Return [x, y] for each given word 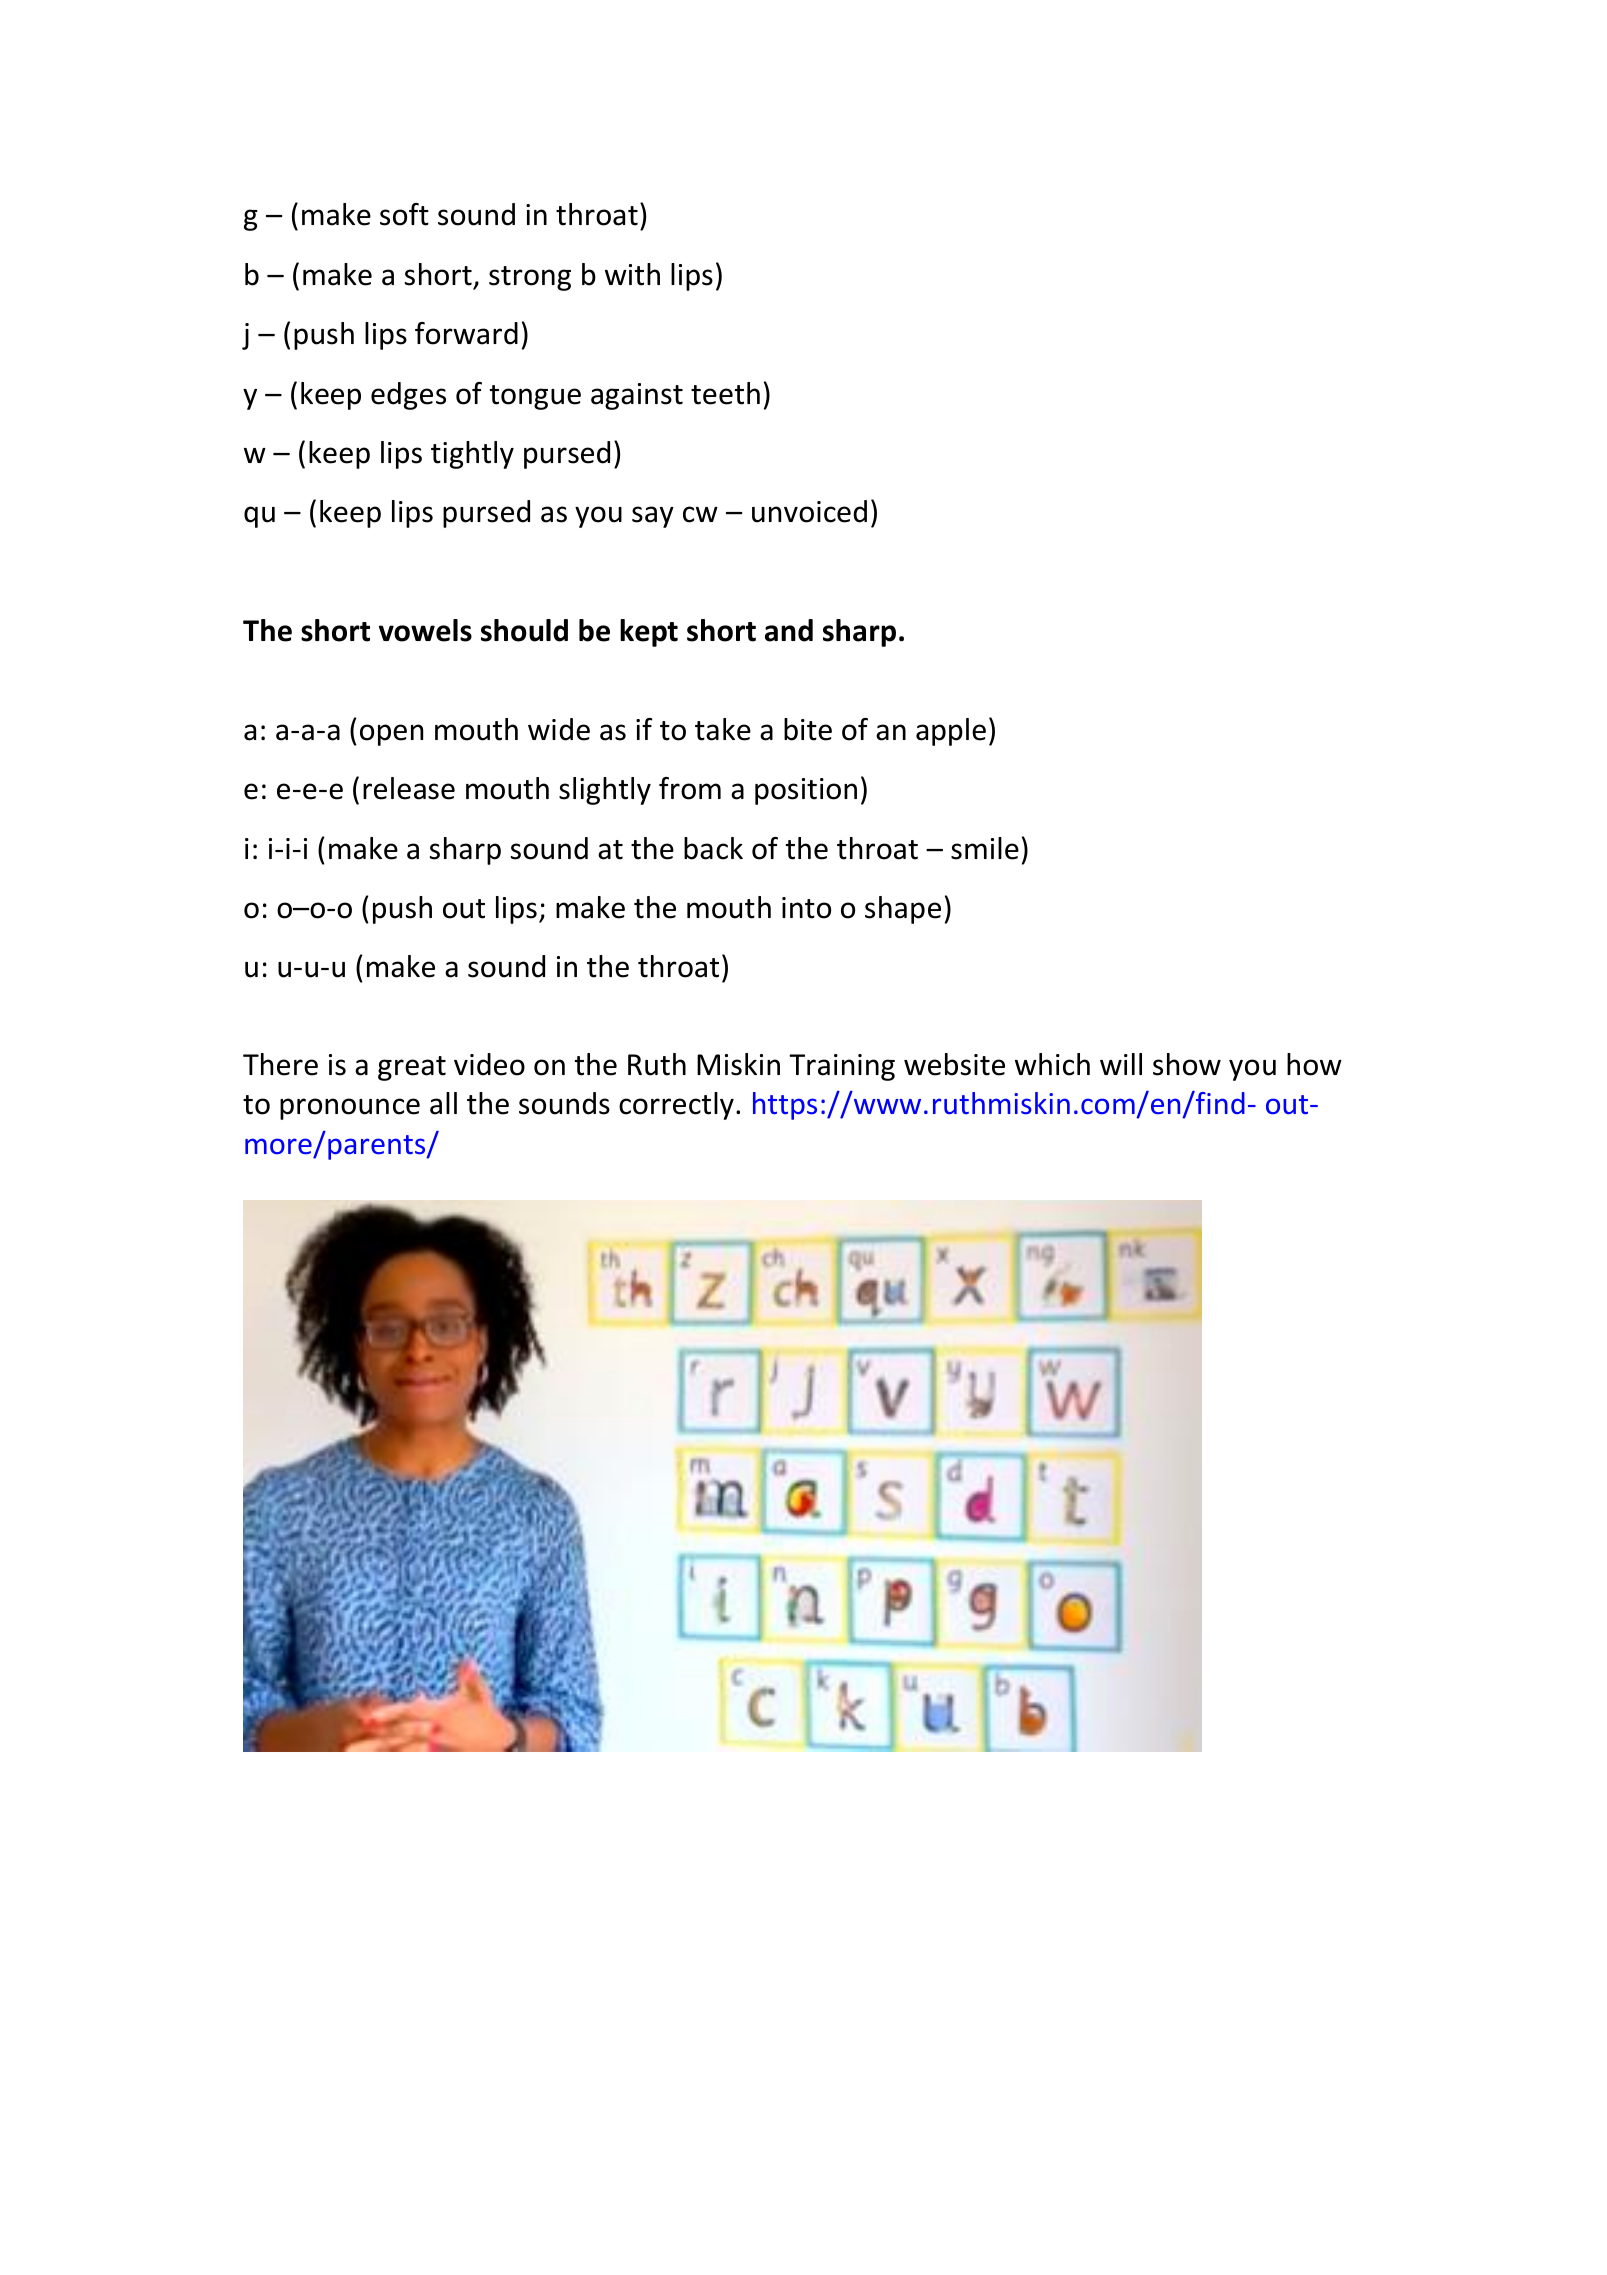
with [632, 274]
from [690, 788]
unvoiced [809, 511]
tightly [472, 455]
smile [985, 848]
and [789, 630]
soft [404, 214]
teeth [725, 393]
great [412, 1068]
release [409, 788]
